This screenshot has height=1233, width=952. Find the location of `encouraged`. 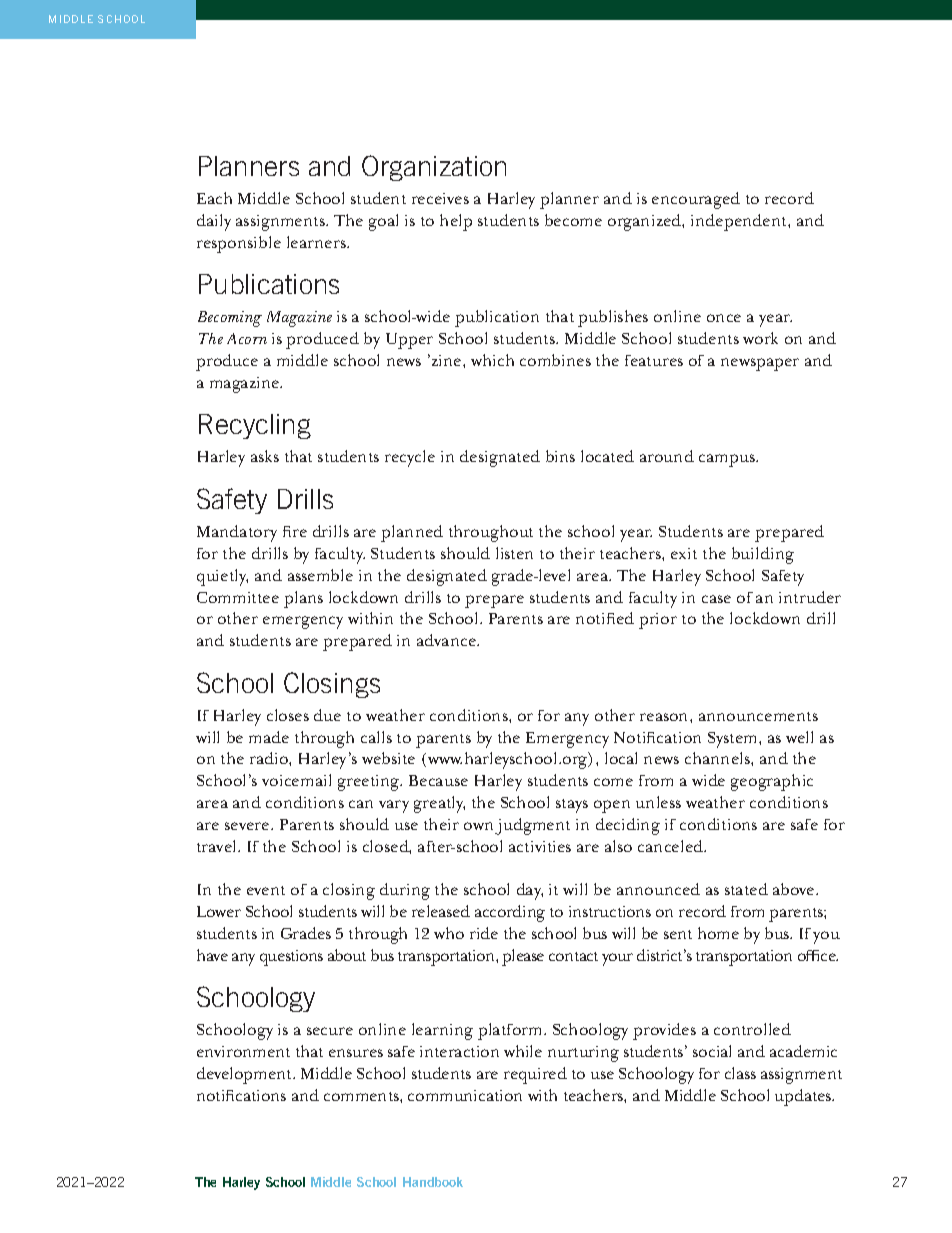

encouraged is located at coordinates (696, 200).
